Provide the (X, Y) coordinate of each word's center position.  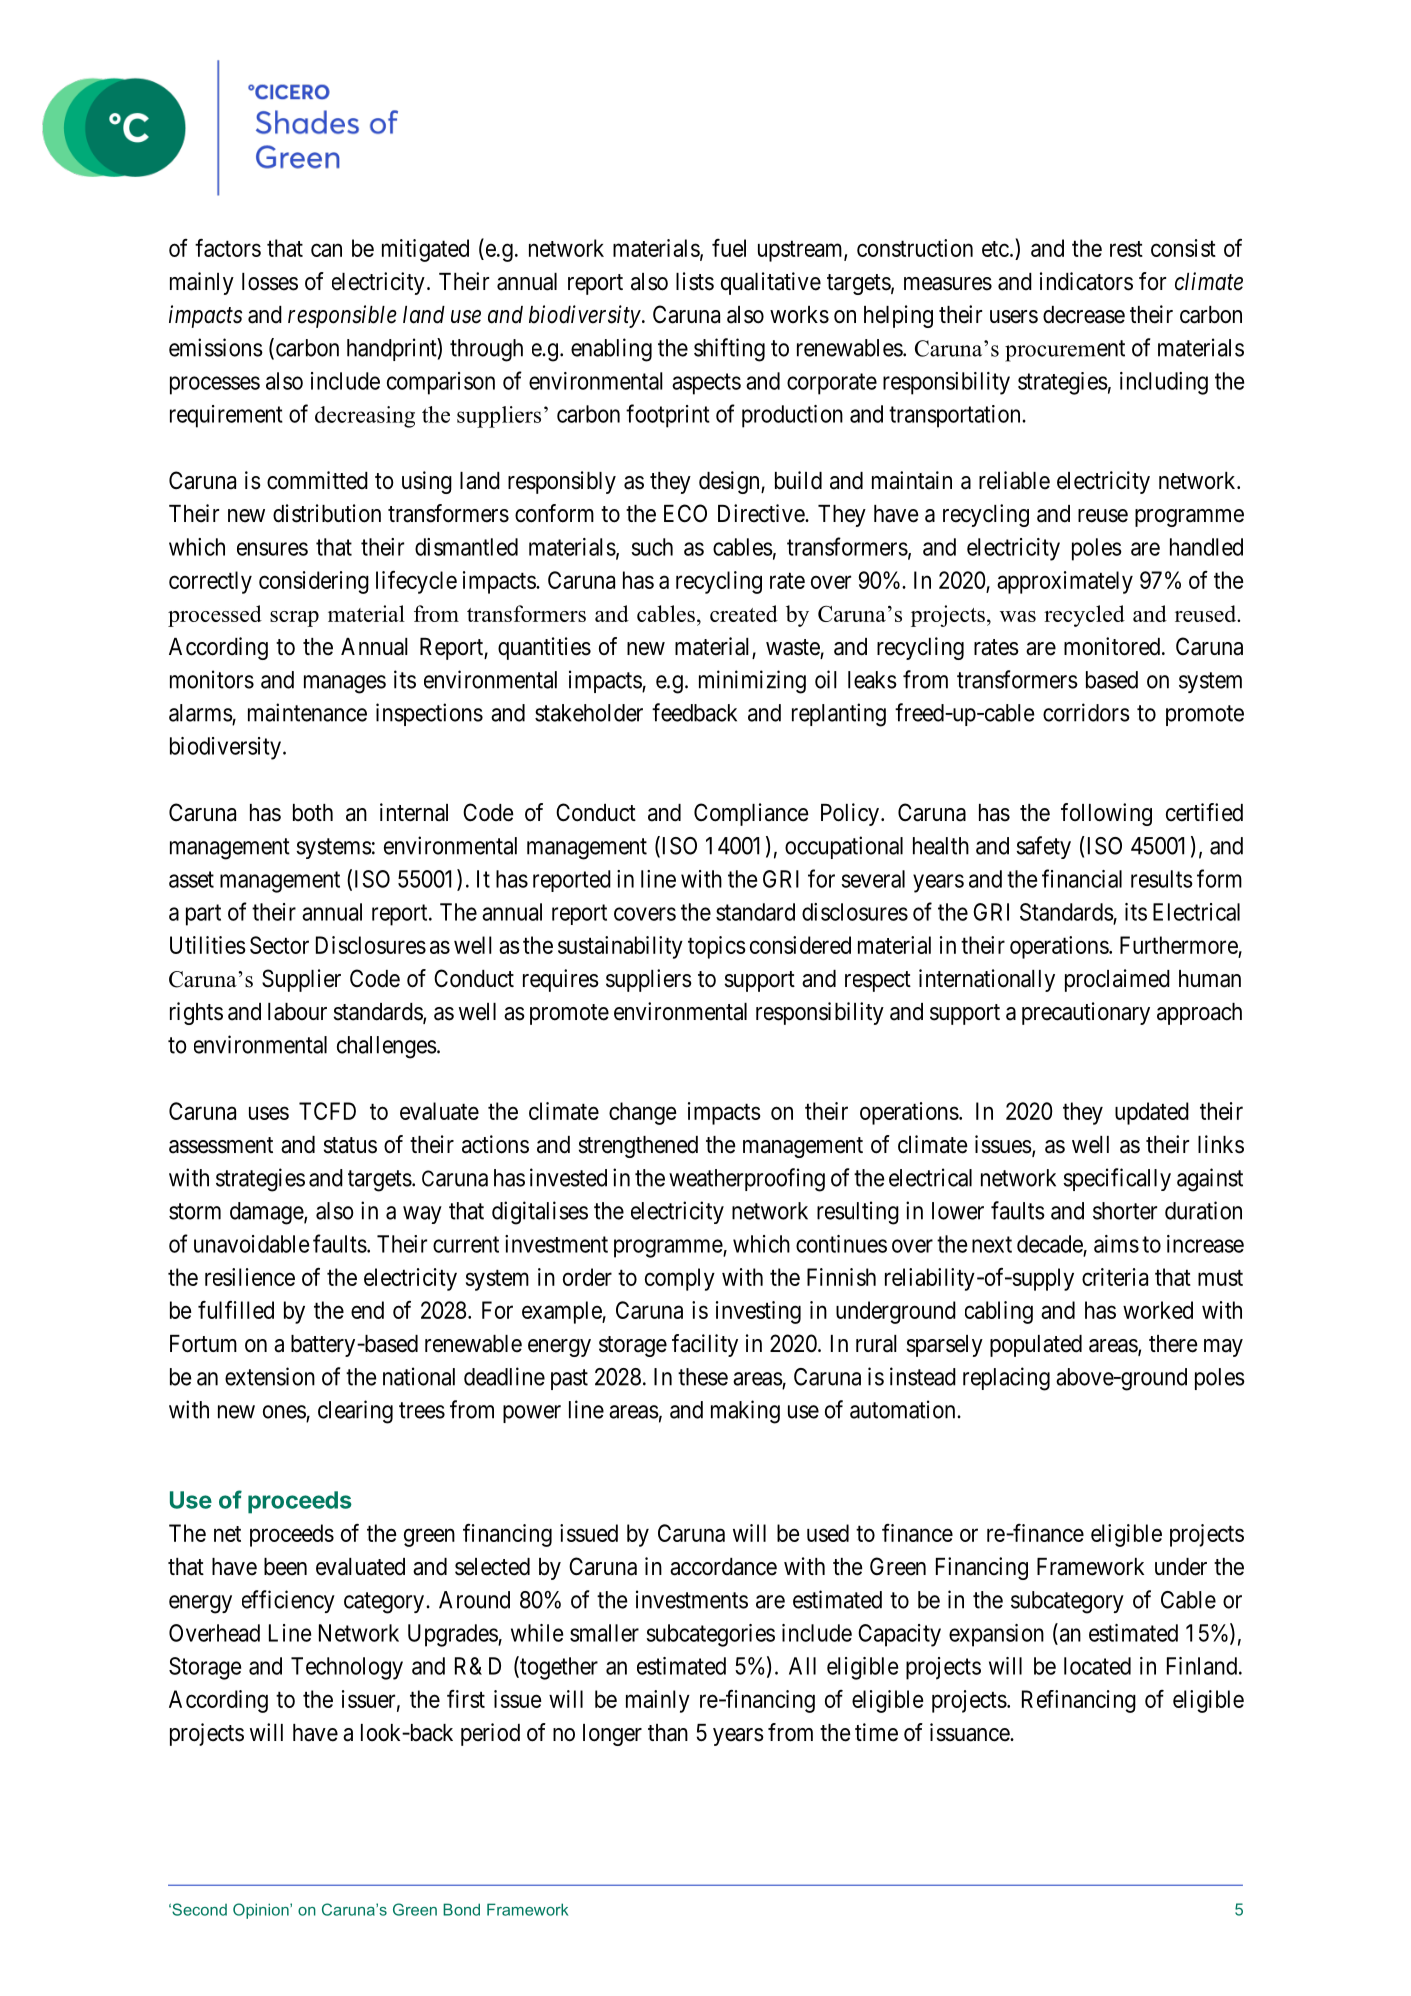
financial (1082, 878)
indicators (1086, 281)
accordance (723, 1567)
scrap (294, 619)
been (285, 1567)
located (1097, 1666)
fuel (729, 248)
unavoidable (251, 1244)
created (744, 613)
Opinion (262, 1911)
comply (680, 1279)
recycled (1084, 616)
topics (717, 947)
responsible (342, 316)
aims (1116, 1244)
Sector (279, 945)
